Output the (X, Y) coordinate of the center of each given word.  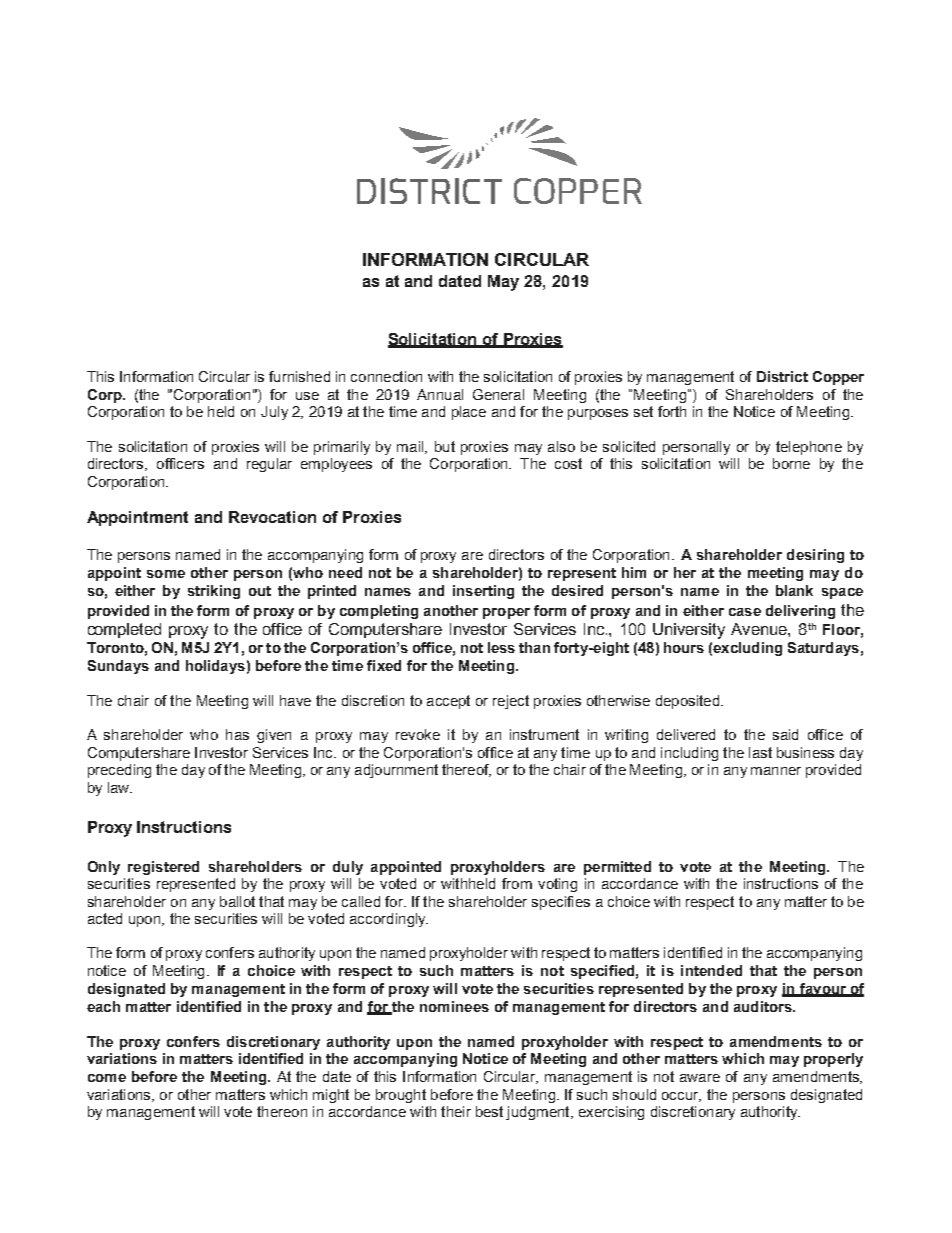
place (469, 413)
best (489, 1111)
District (782, 376)
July (274, 413)
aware (700, 1078)
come (107, 1078)
